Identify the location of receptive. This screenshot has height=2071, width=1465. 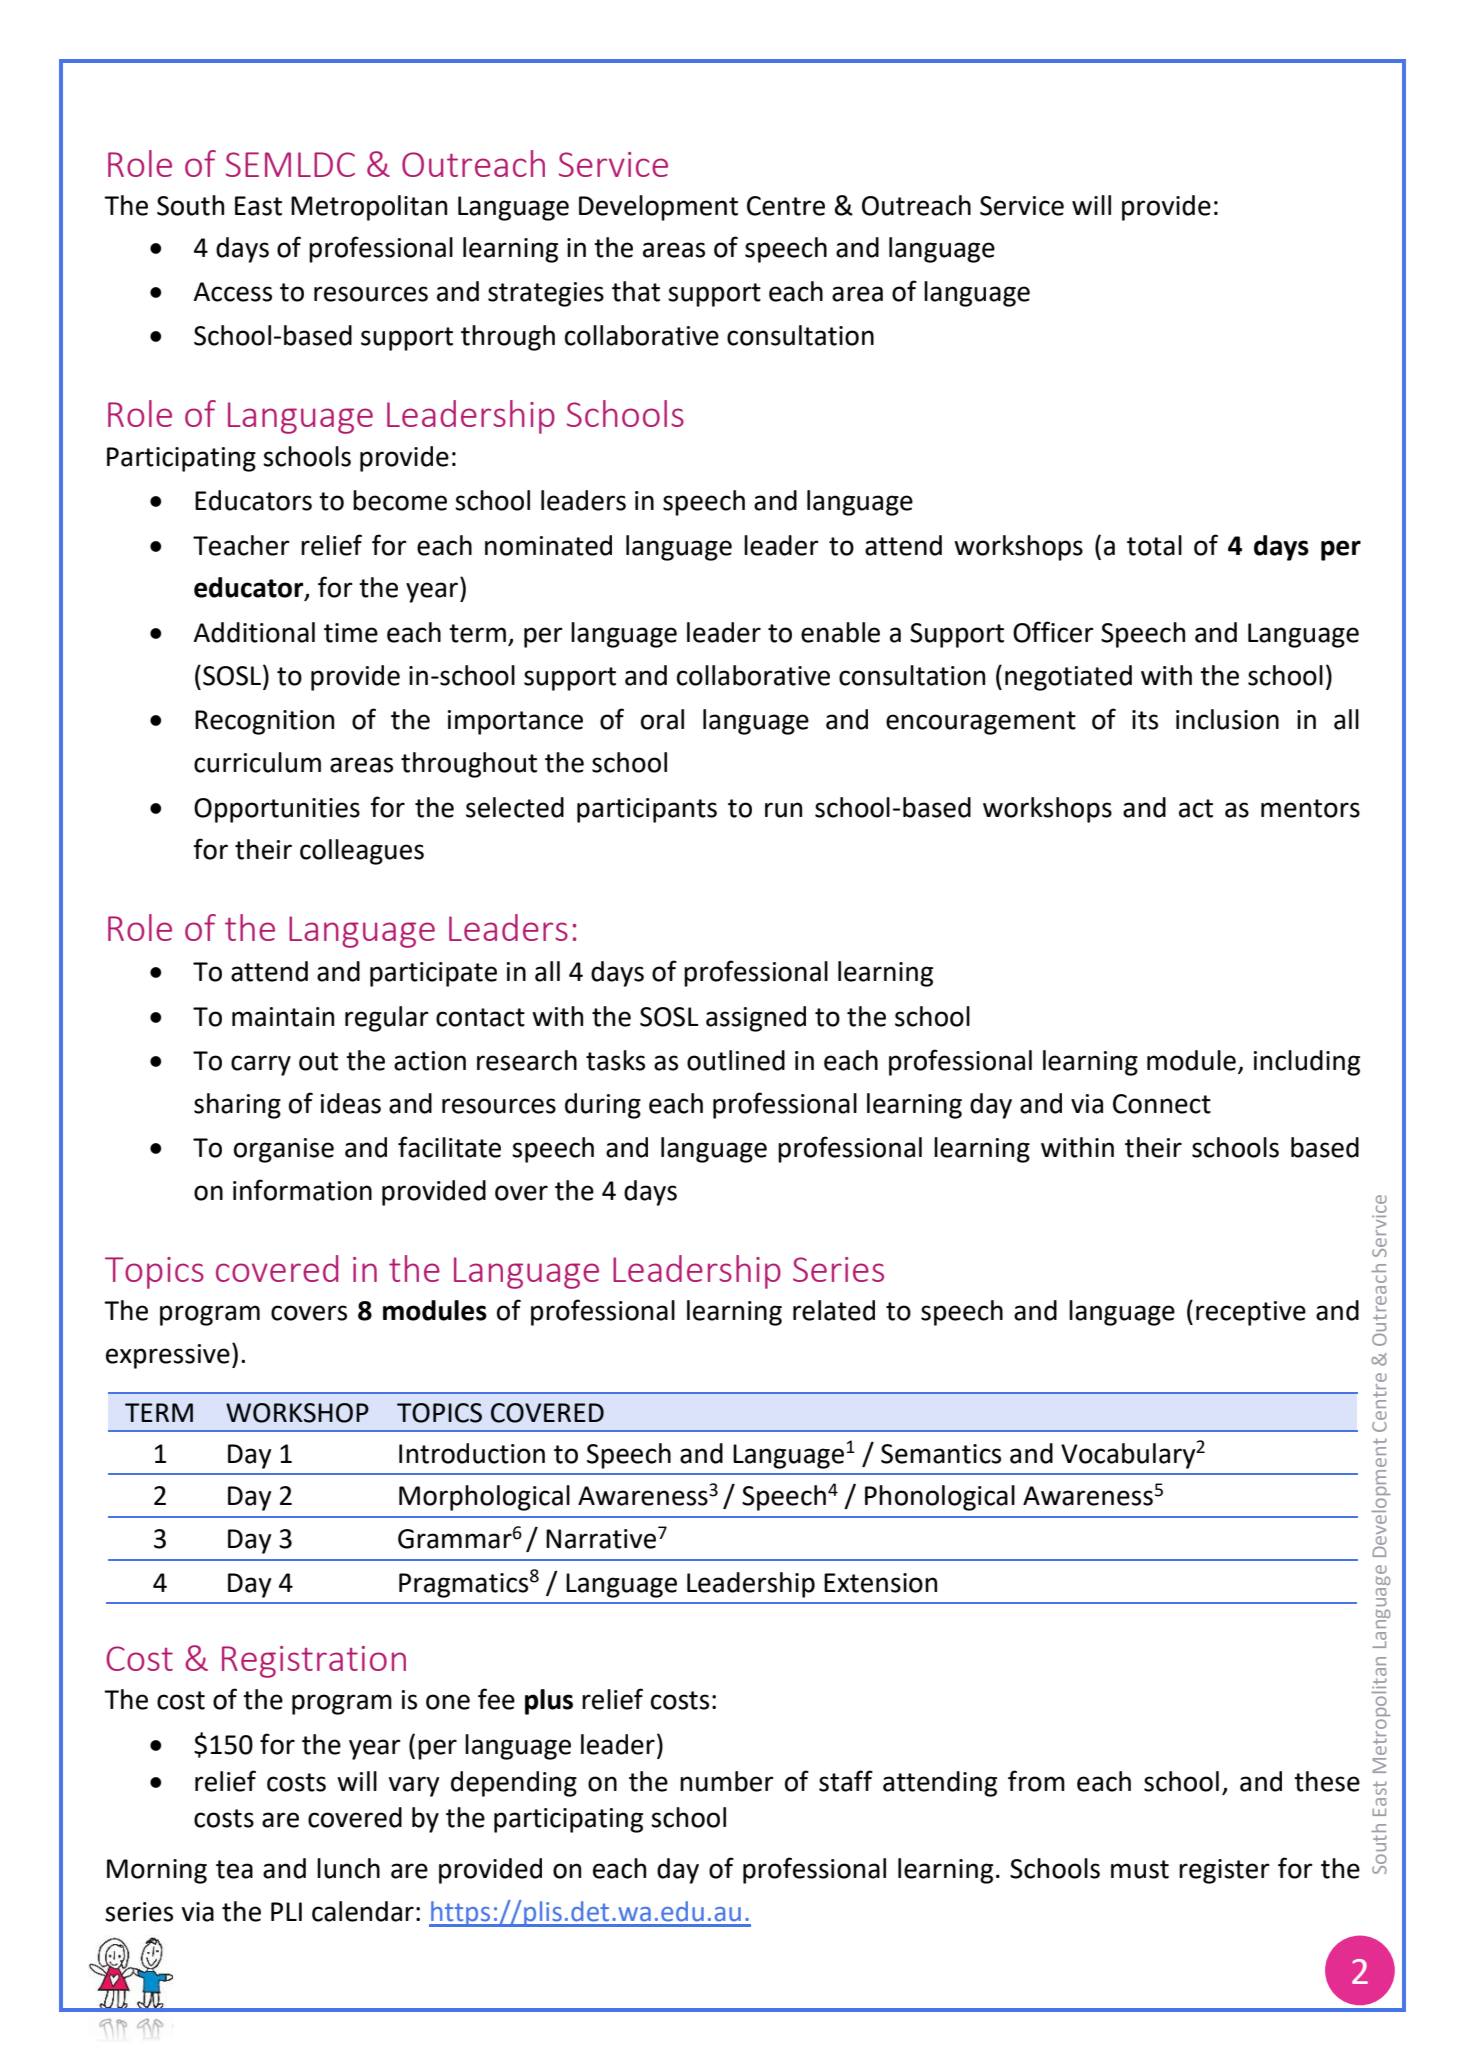
(1251, 1313).
